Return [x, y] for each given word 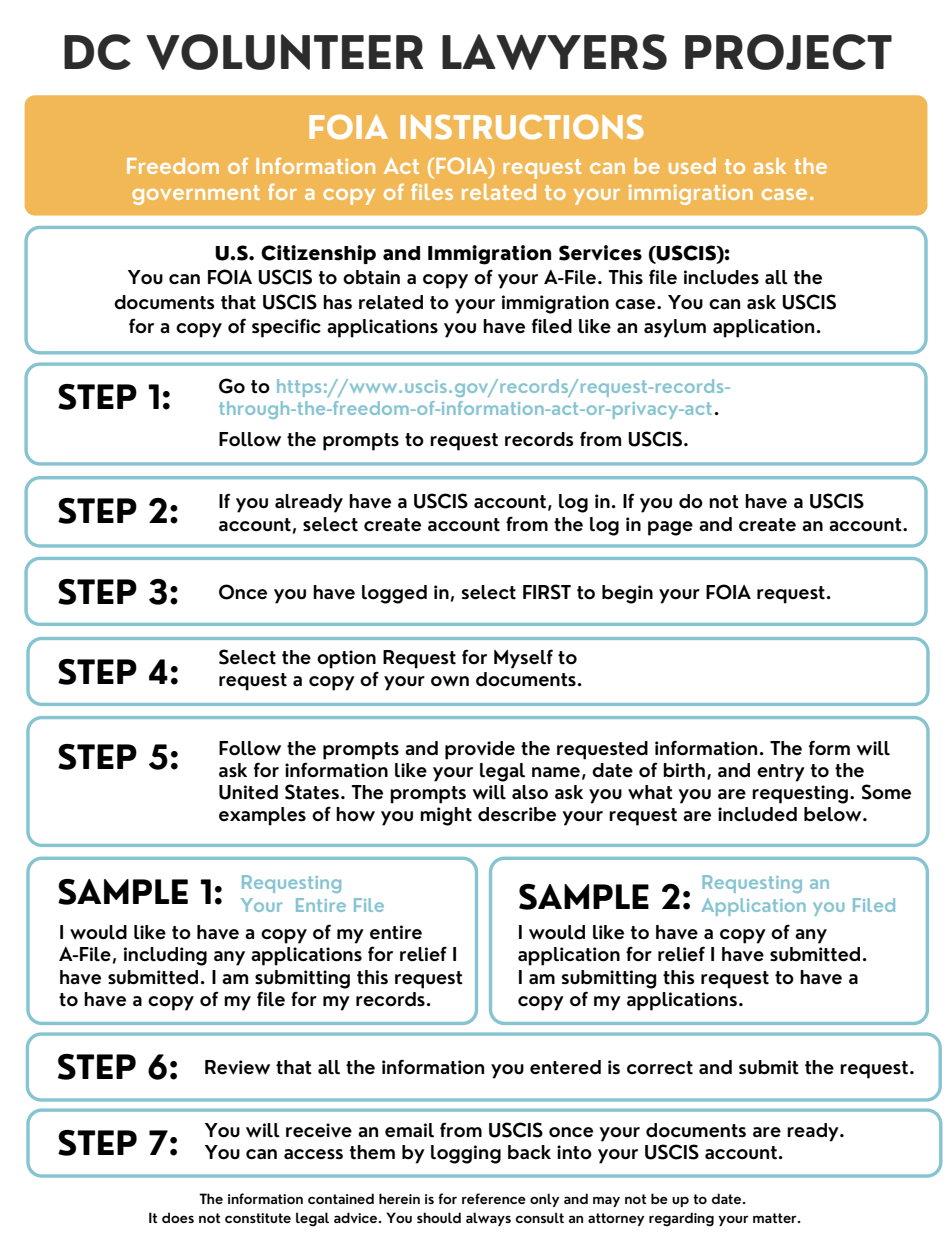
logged [394, 594]
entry [781, 773]
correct [660, 1068]
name [556, 772]
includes [721, 277]
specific [286, 328]
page [670, 528]
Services [600, 253]
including [165, 956]
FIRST [547, 592]
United [248, 792]
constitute [258, 1218]
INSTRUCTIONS [521, 127]
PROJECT [788, 52]
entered [565, 1067]
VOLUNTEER [284, 52]
